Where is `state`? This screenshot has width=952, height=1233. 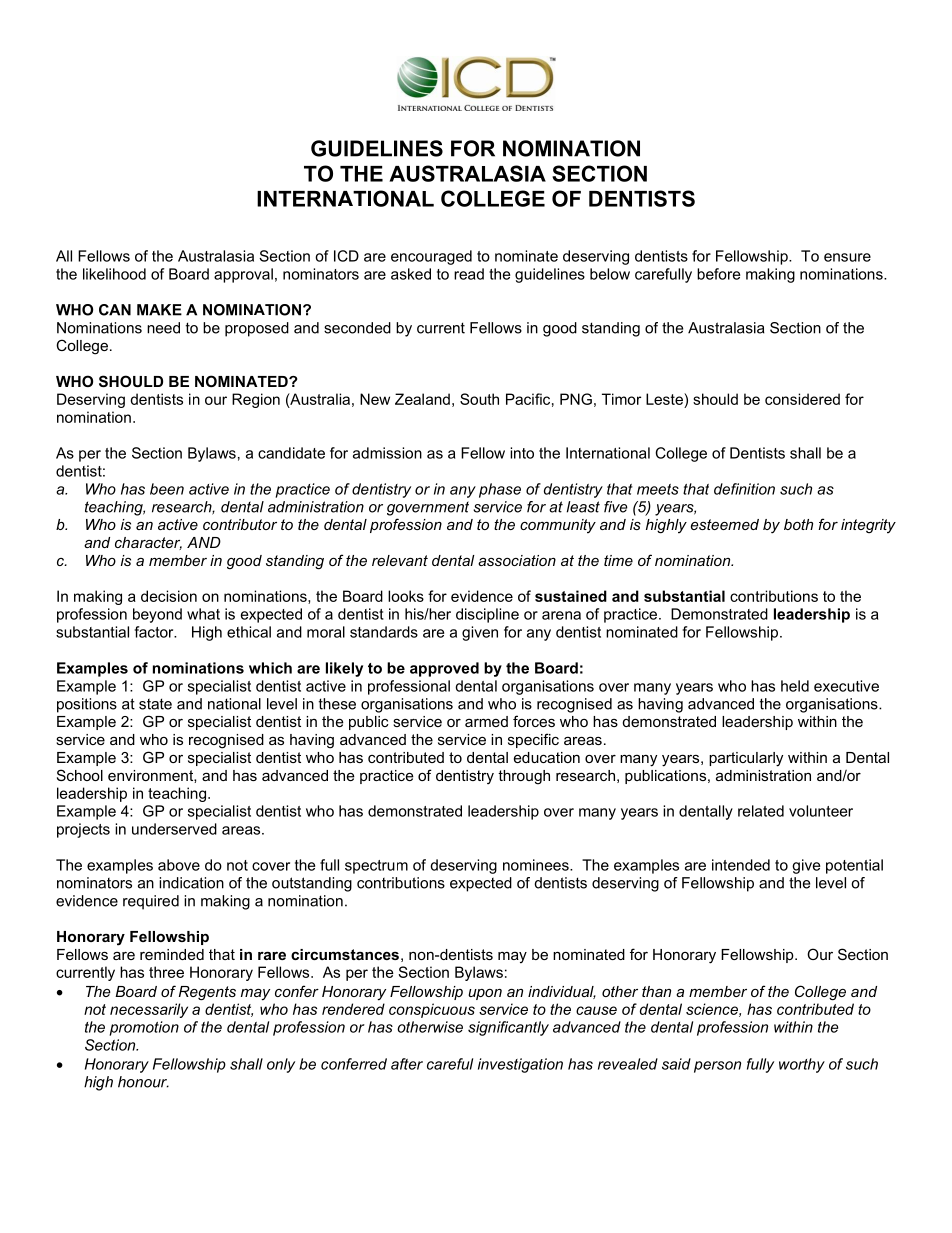
state is located at coordinates (155, 704).
